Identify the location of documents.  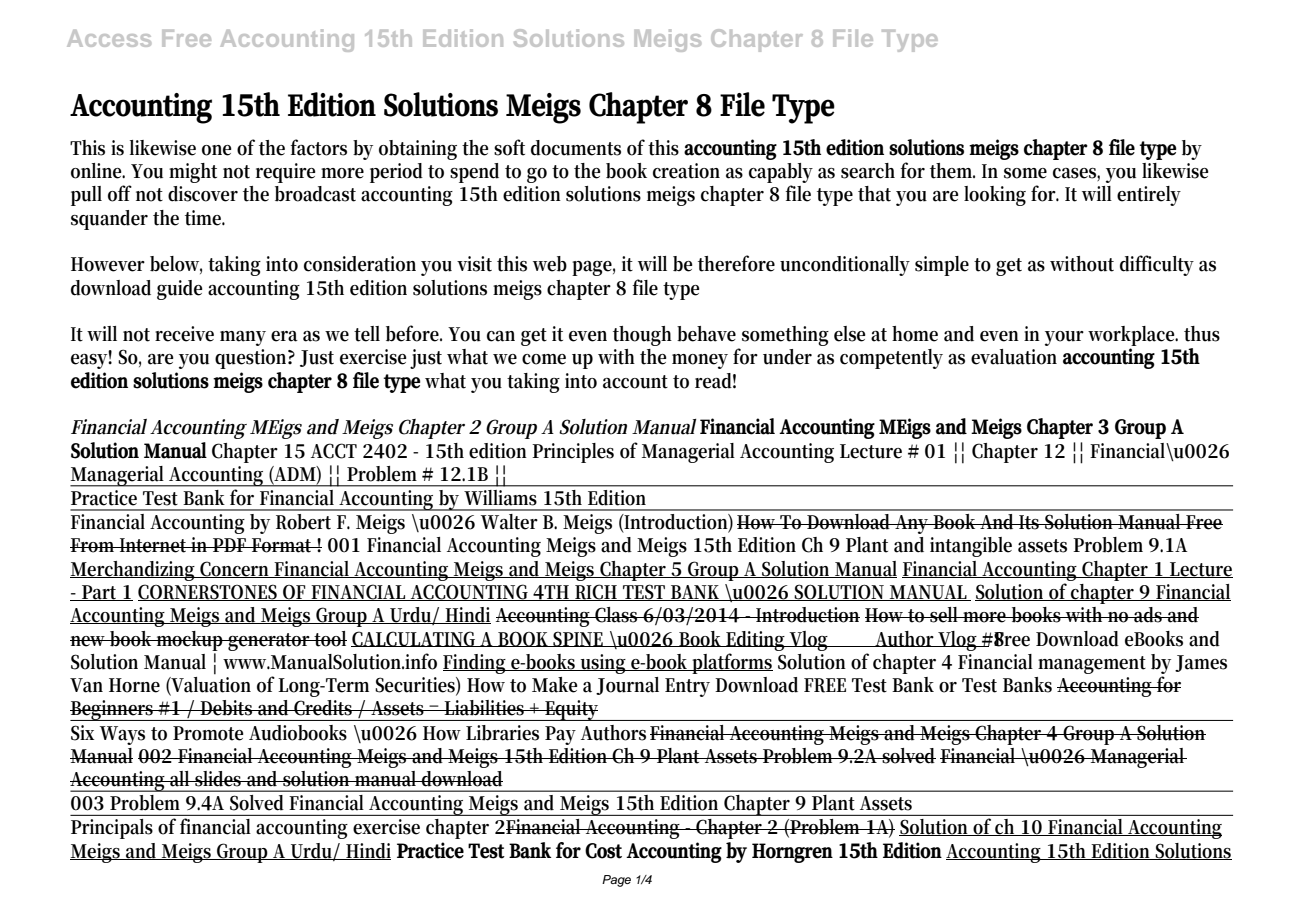
(576, 148).
